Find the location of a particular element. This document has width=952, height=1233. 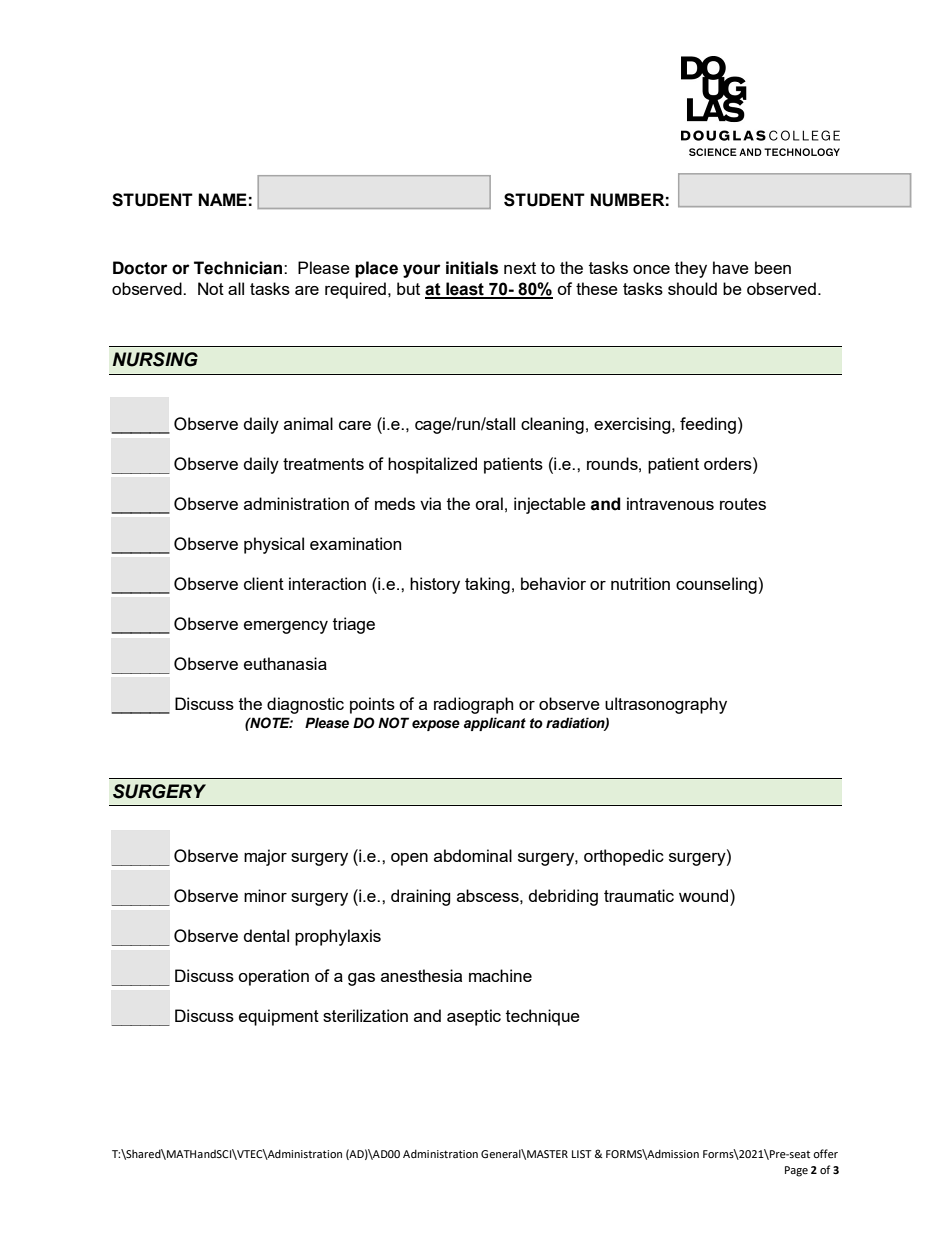

major is located at coordinates (265, 857).
